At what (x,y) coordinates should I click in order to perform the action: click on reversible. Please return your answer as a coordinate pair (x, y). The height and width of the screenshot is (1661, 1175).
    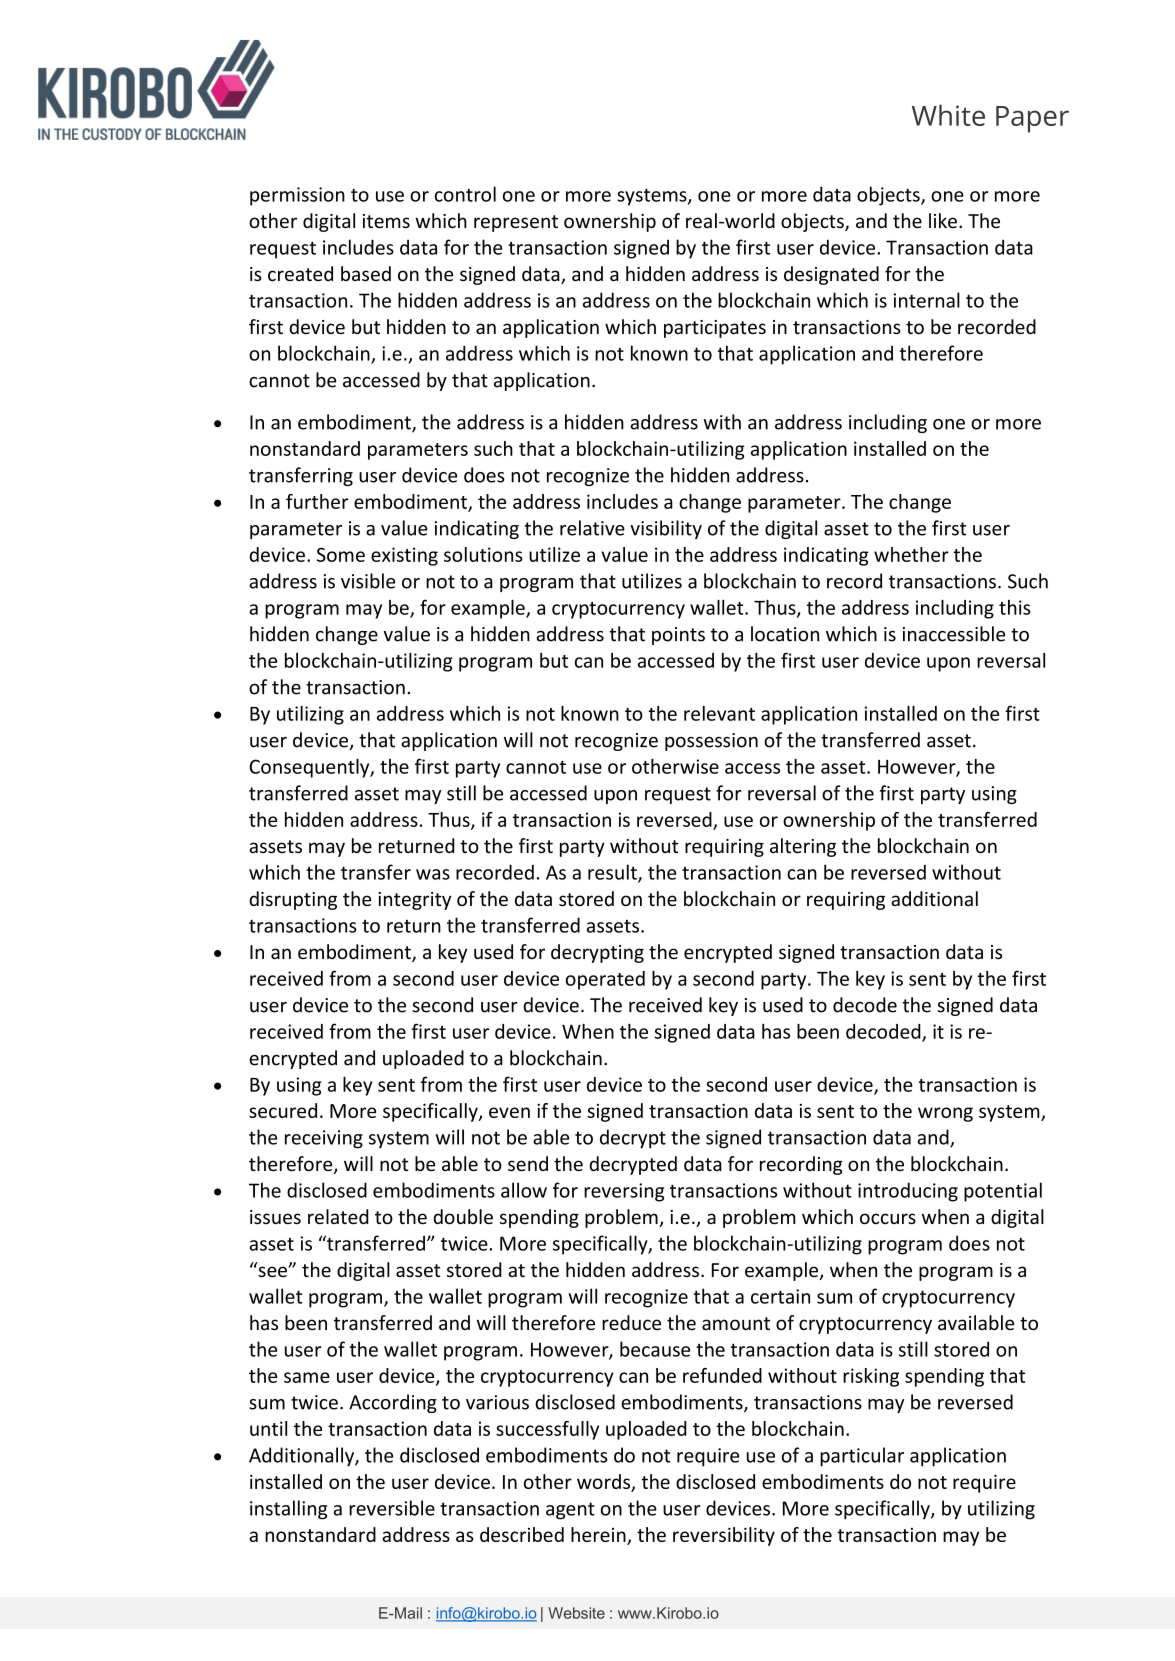
    Looking at the image, I should click on (392, 1508).
